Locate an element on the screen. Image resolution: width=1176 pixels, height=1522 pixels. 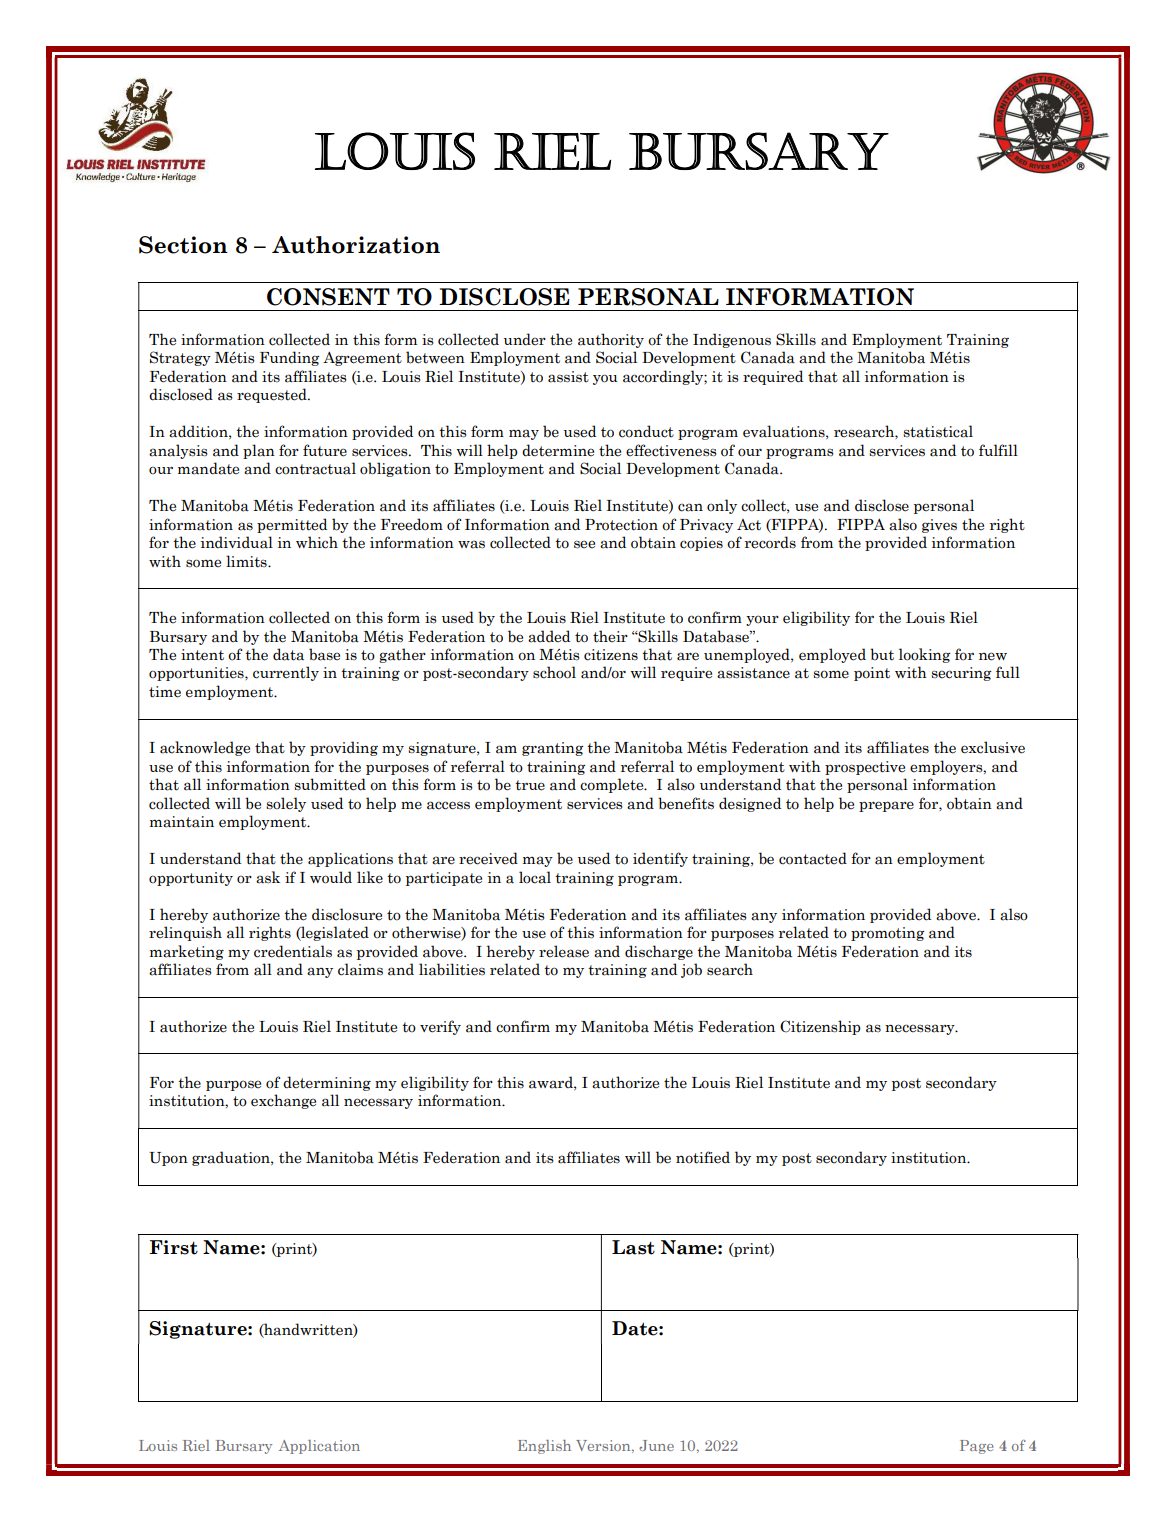
Indigenous is located at coordinates (732, 340).
